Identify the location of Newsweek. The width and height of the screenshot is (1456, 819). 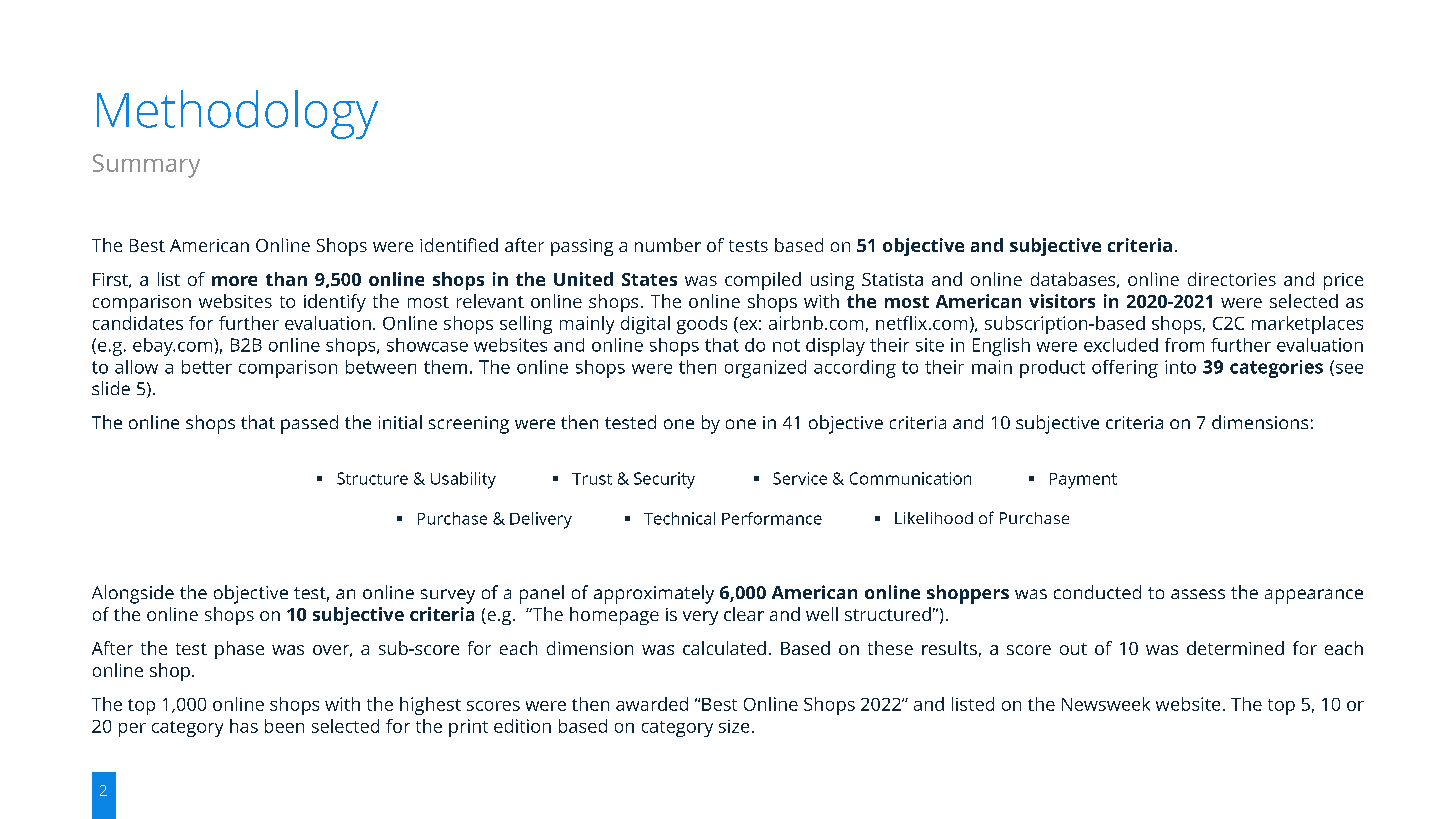
(1106, 704).
